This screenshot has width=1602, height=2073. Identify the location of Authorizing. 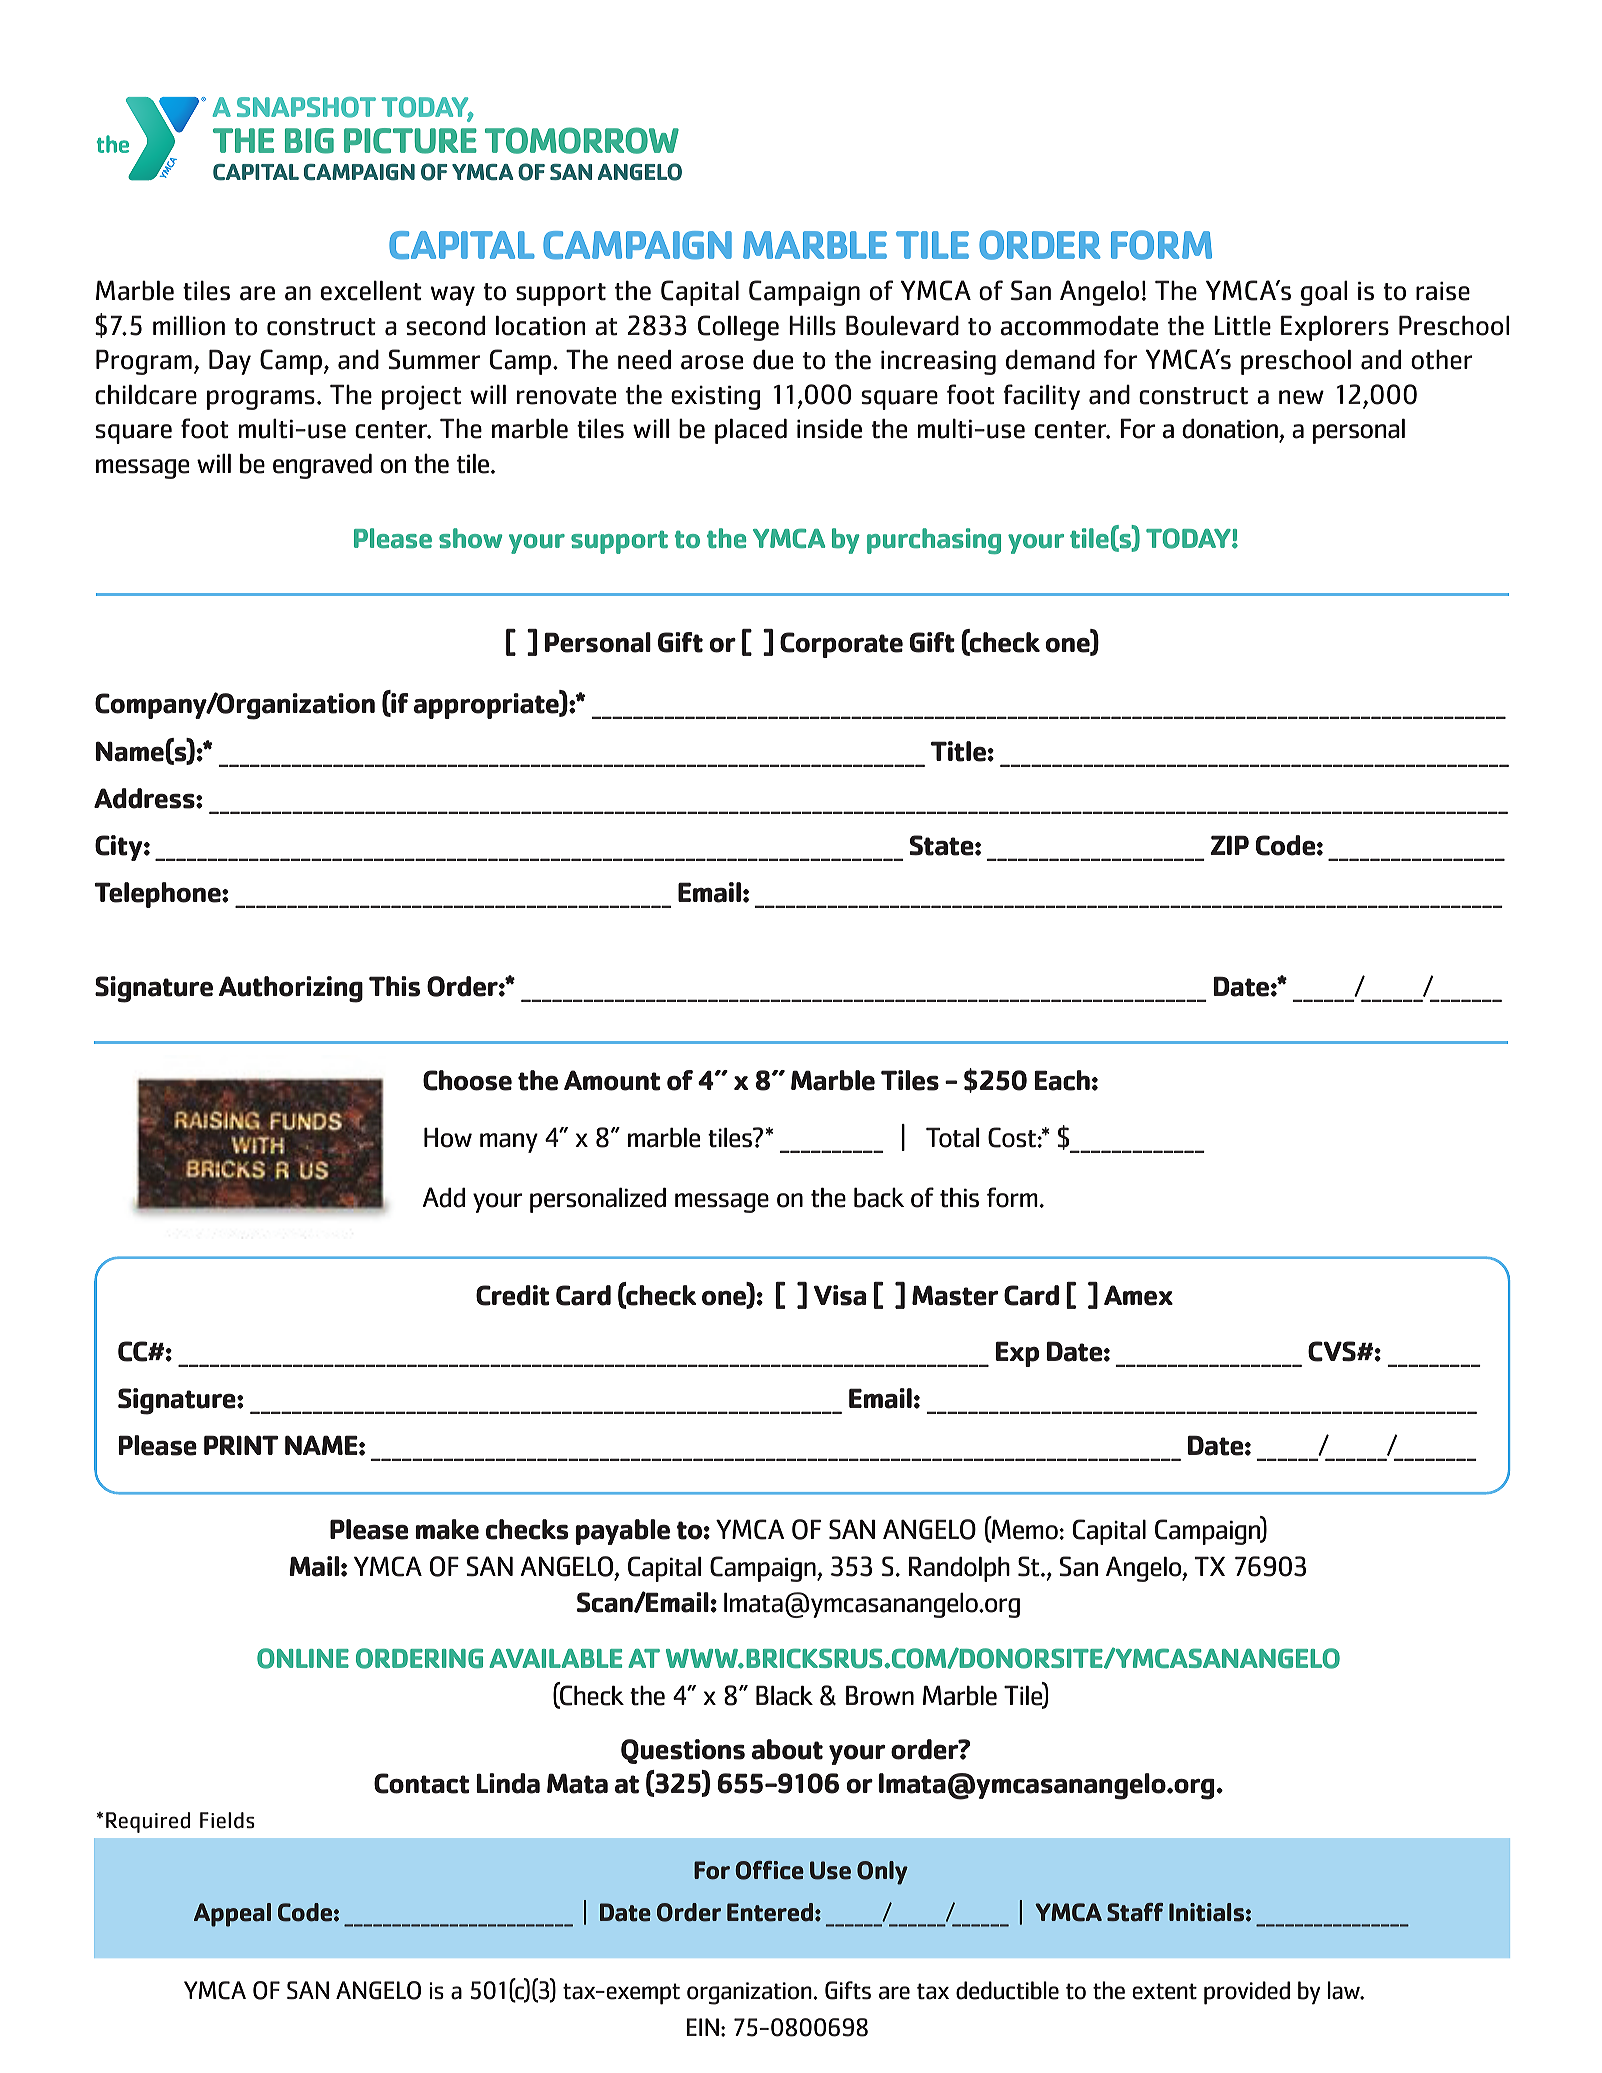
(291, 989).
